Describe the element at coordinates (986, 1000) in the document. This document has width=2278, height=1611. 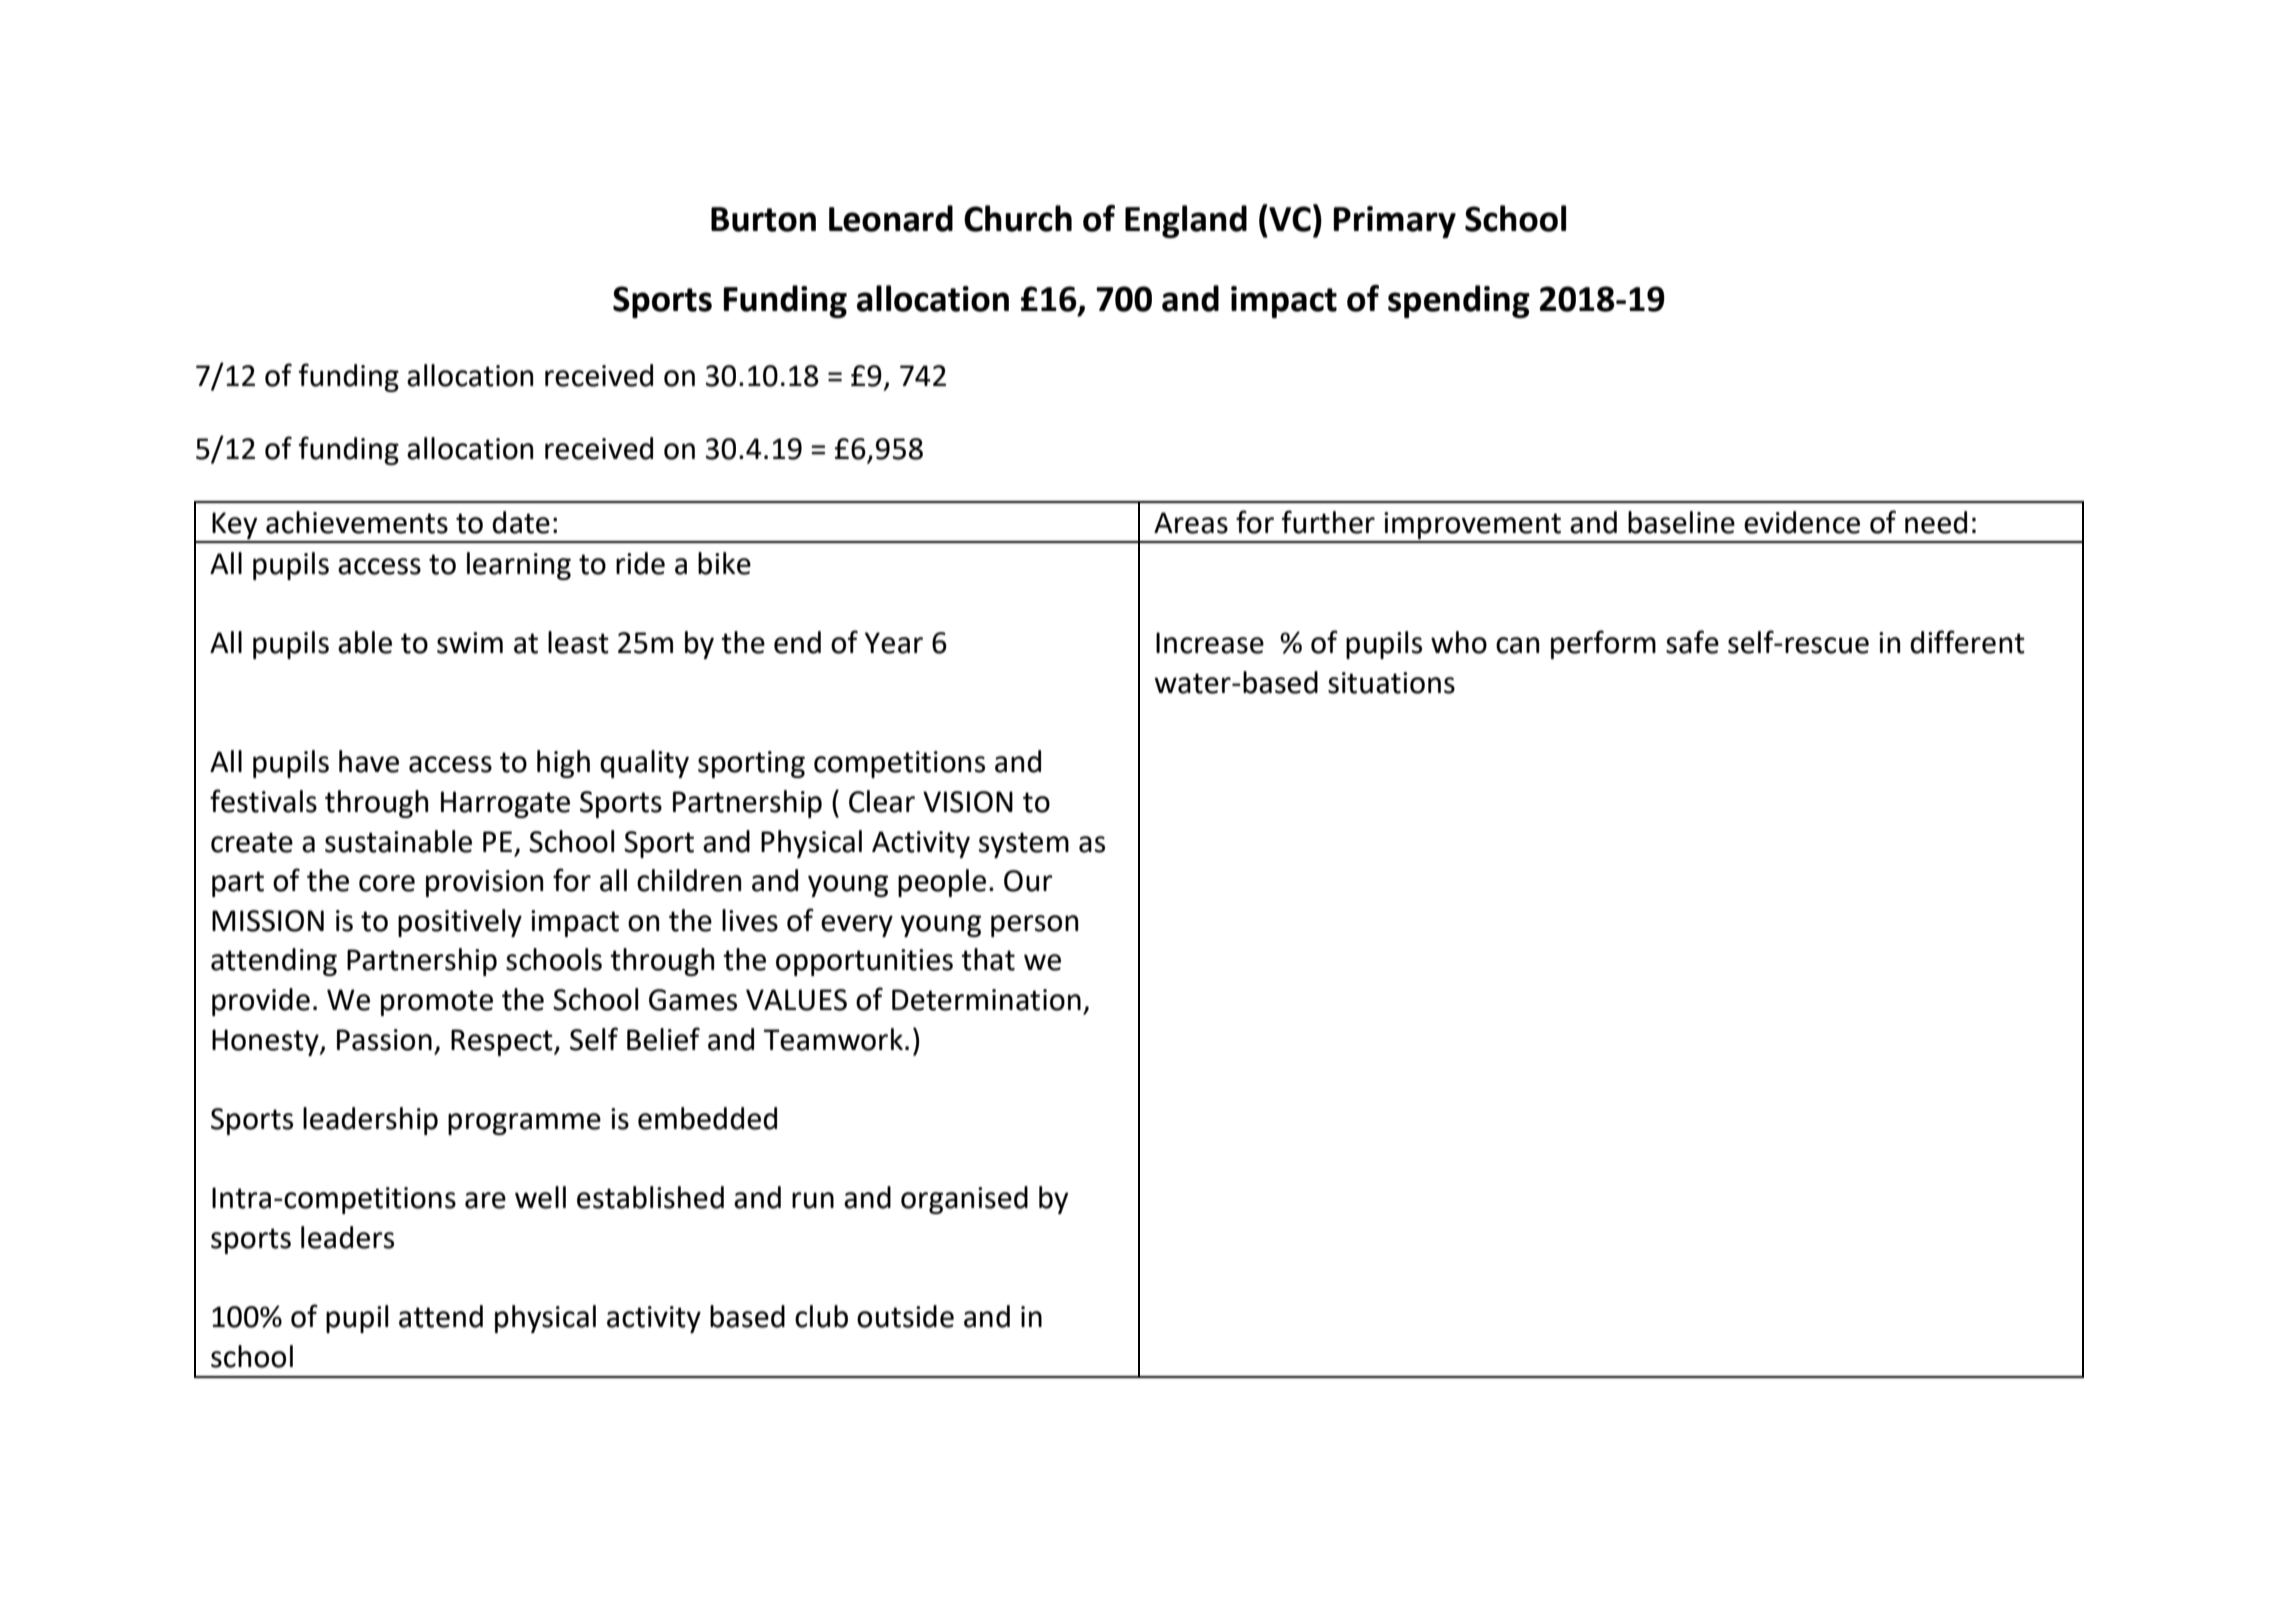
I see `Determination` at that location.
